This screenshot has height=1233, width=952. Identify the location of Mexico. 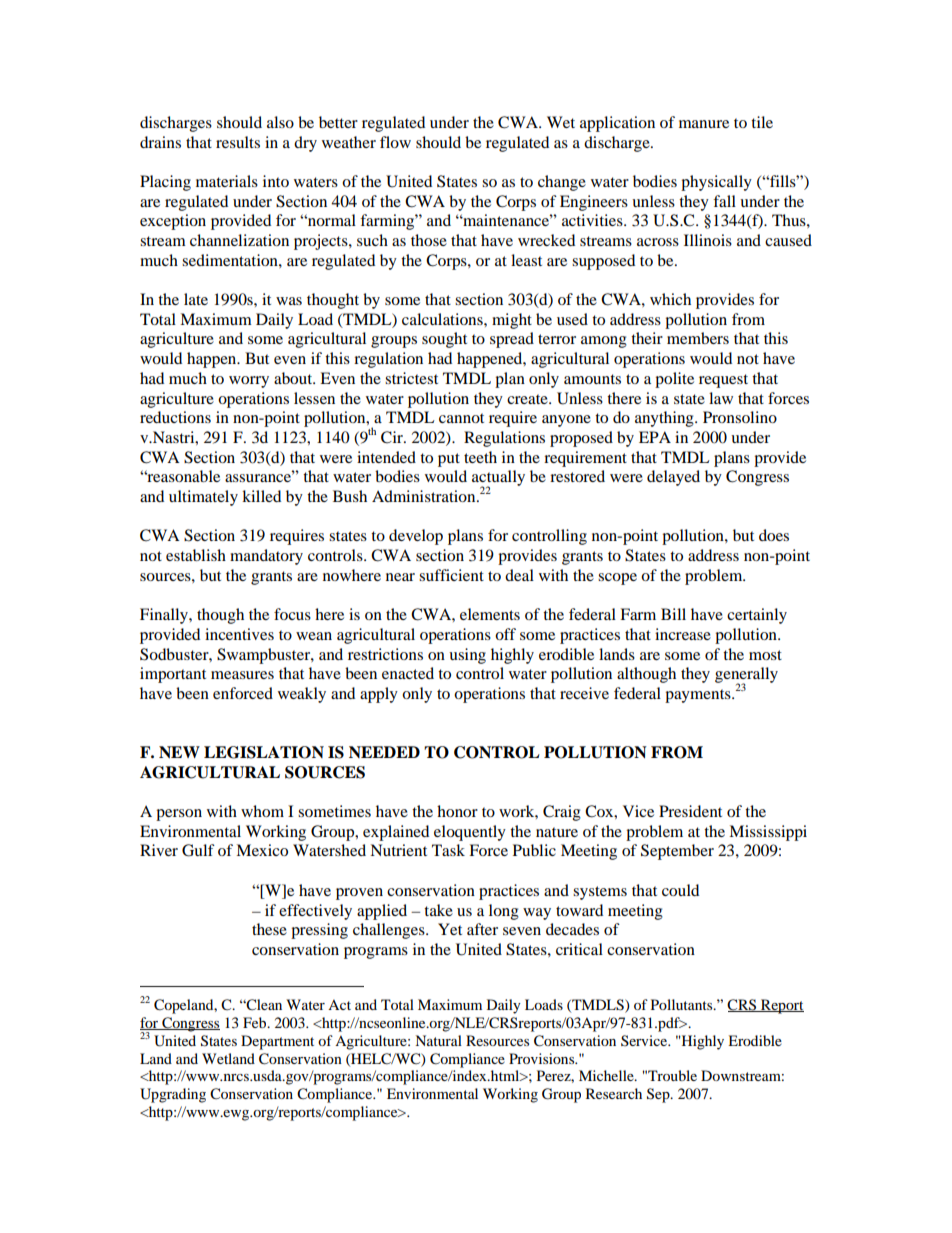
(262, 850).
